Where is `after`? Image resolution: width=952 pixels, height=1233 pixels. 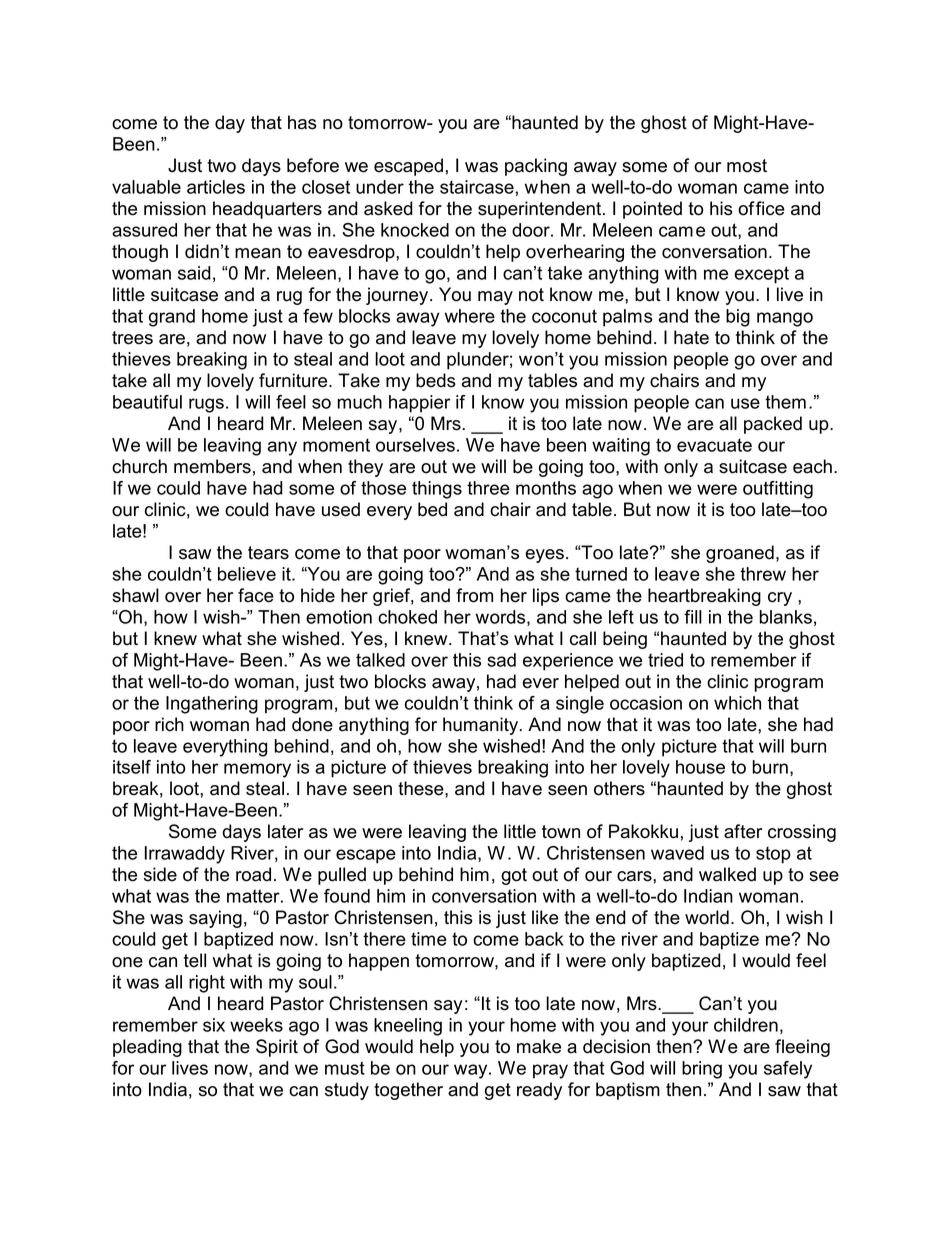 after is located at coordinates (743, 831).
